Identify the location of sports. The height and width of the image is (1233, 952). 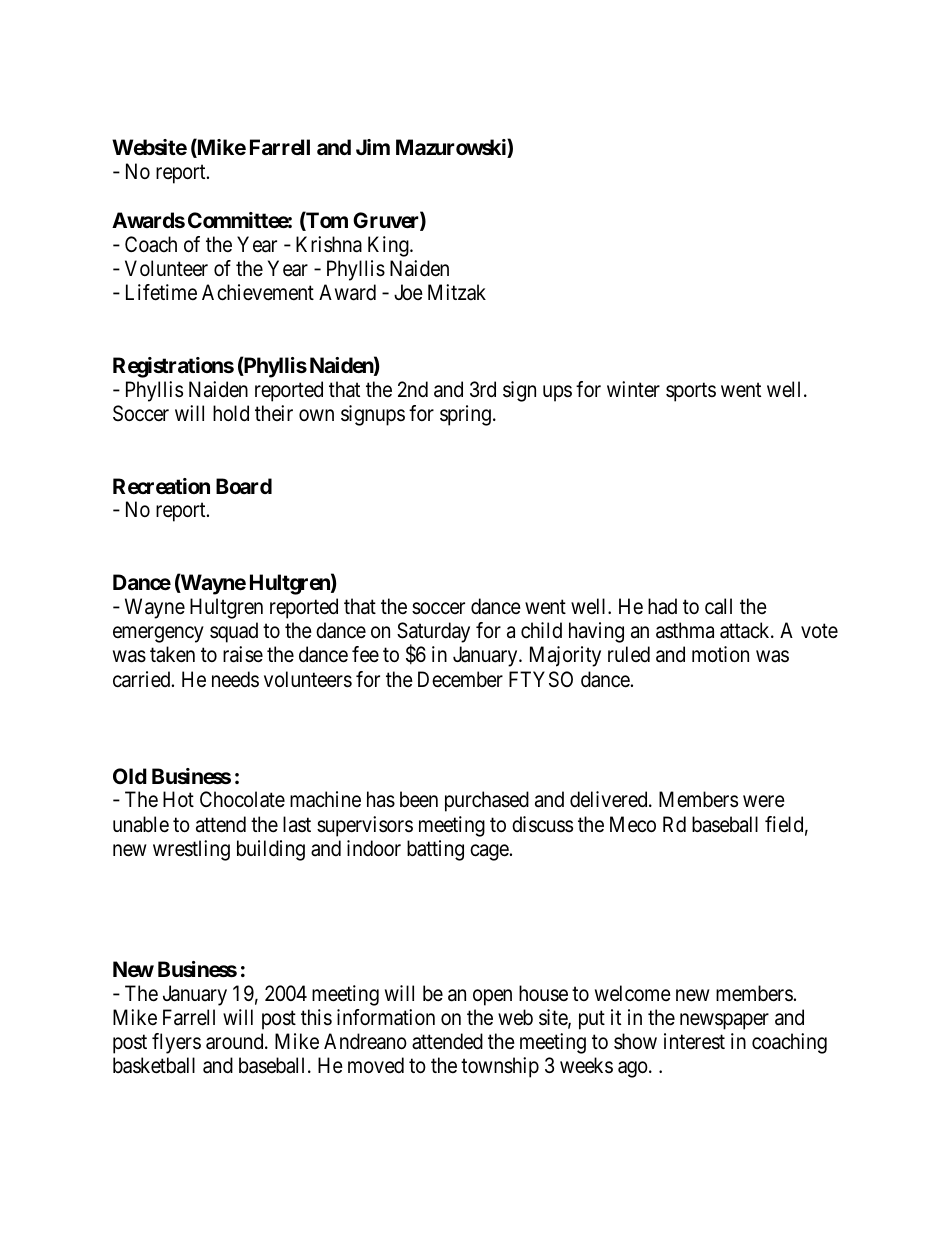
(691, 392).
